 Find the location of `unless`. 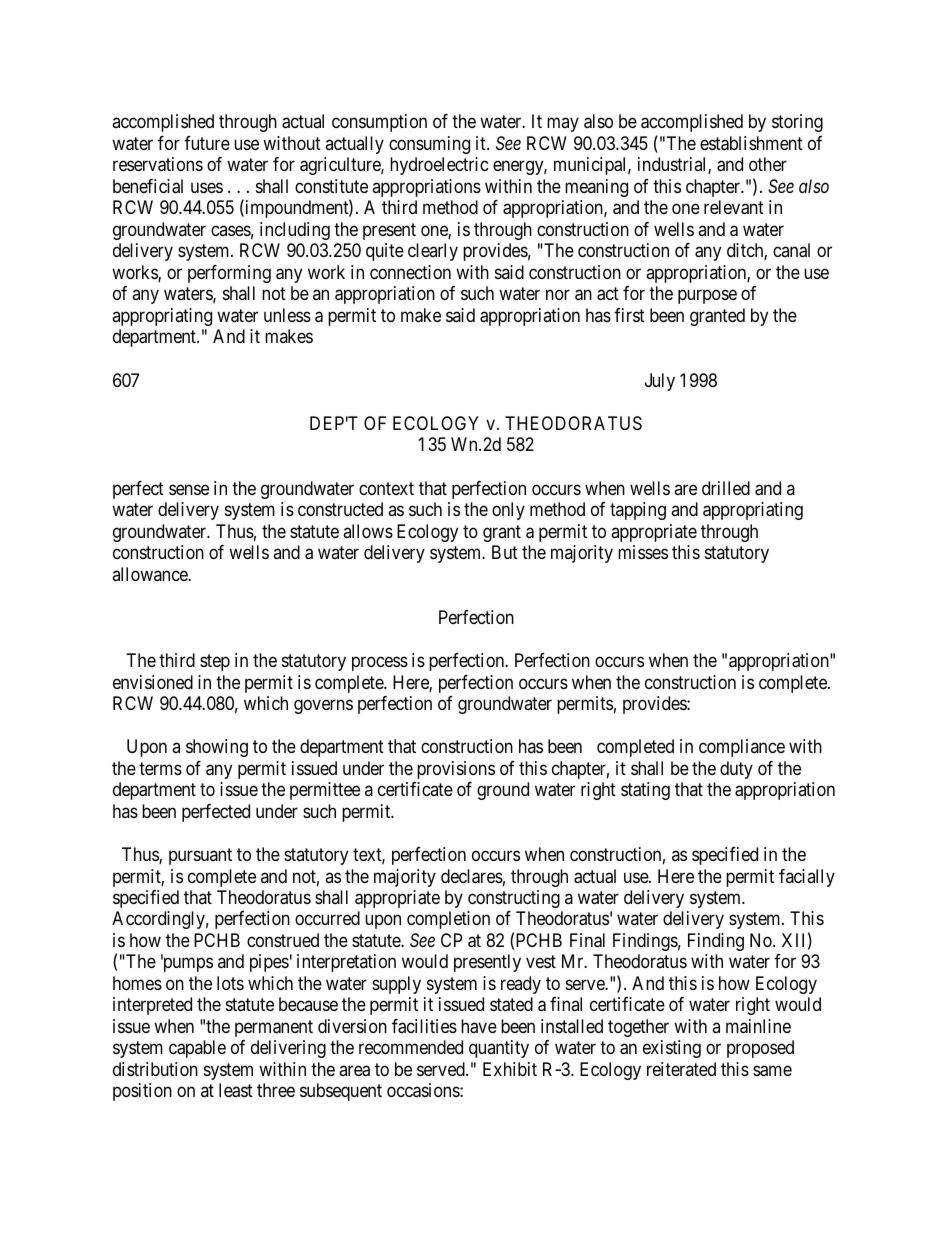

unless is located at coordinates (287, 315).
